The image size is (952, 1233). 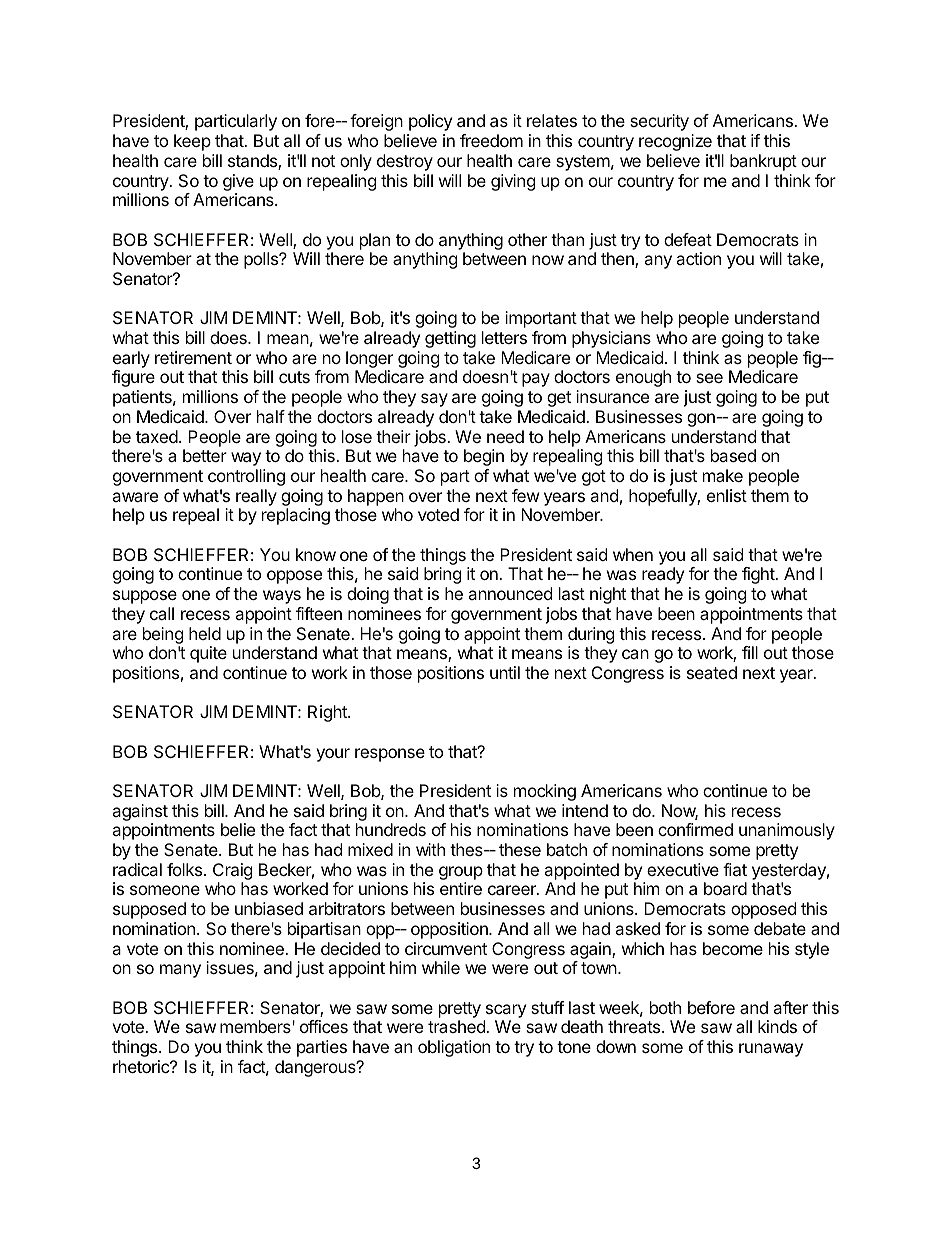 What do you see at coordinates (256, 1026) in the document?
I see `members` at bounding box center [256, 1026].
